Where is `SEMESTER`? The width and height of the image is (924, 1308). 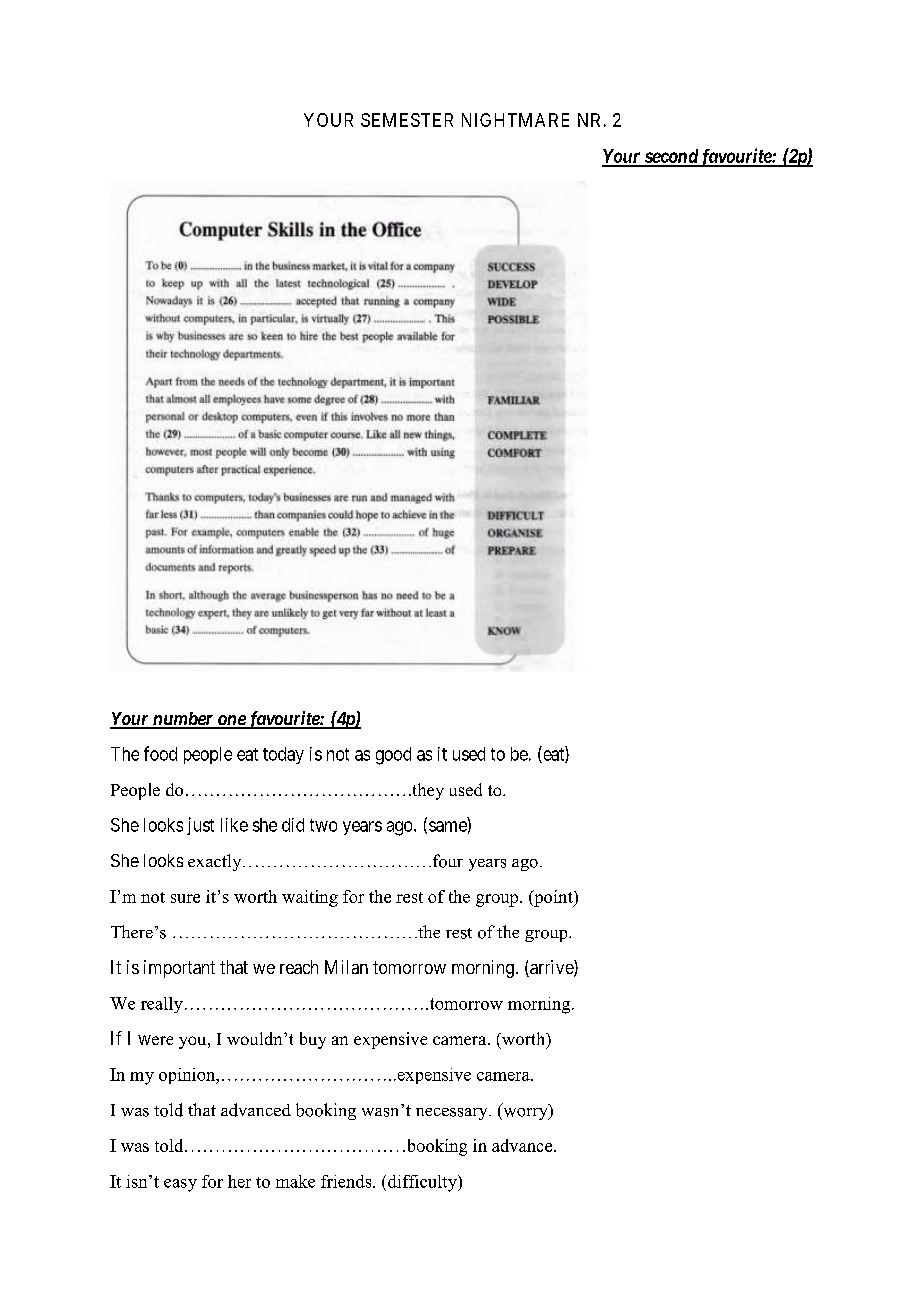
SEMESTER is located at coordinates (407, 120).
